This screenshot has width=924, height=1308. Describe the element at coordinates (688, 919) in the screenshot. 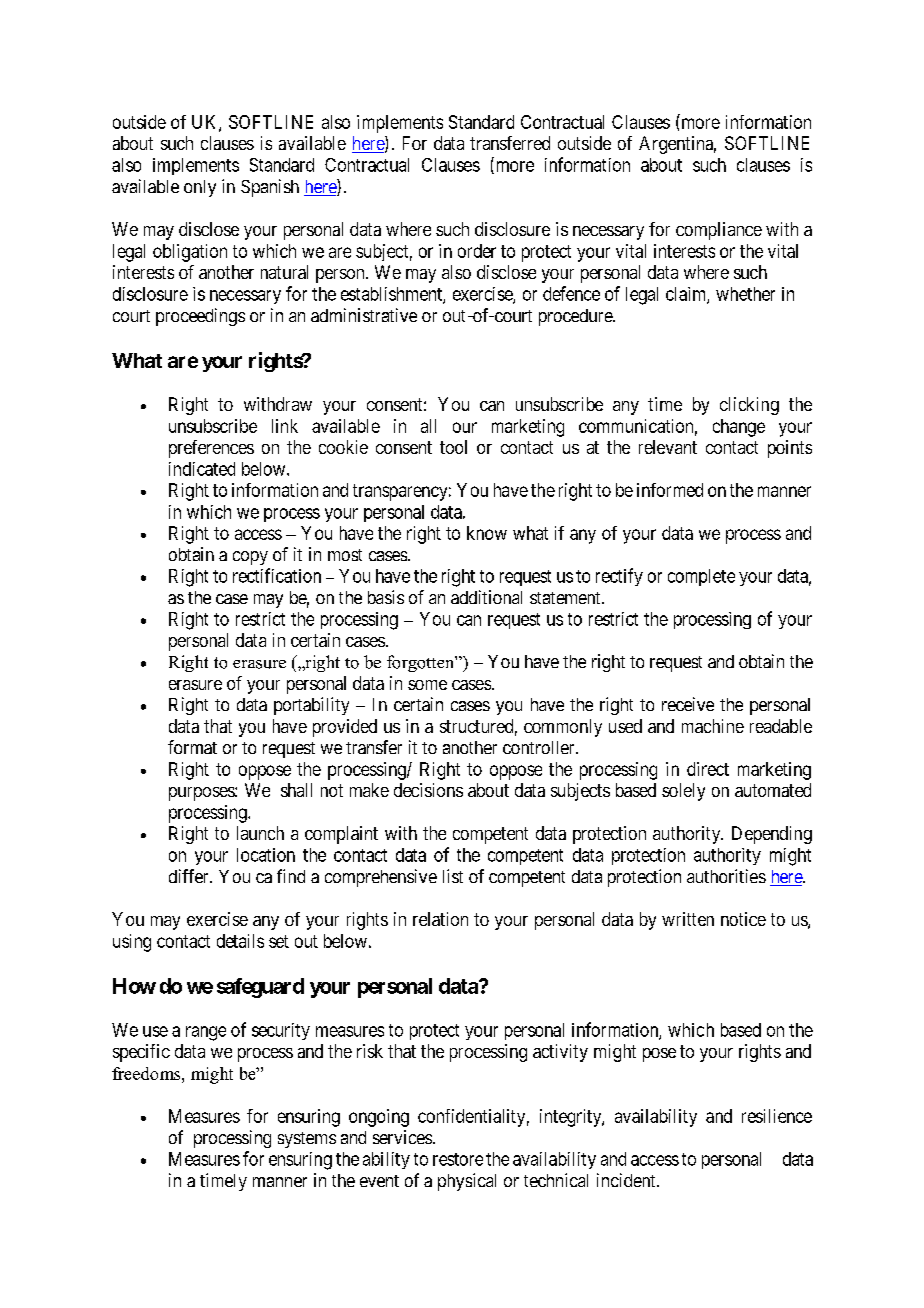

I see `written` at that location.
